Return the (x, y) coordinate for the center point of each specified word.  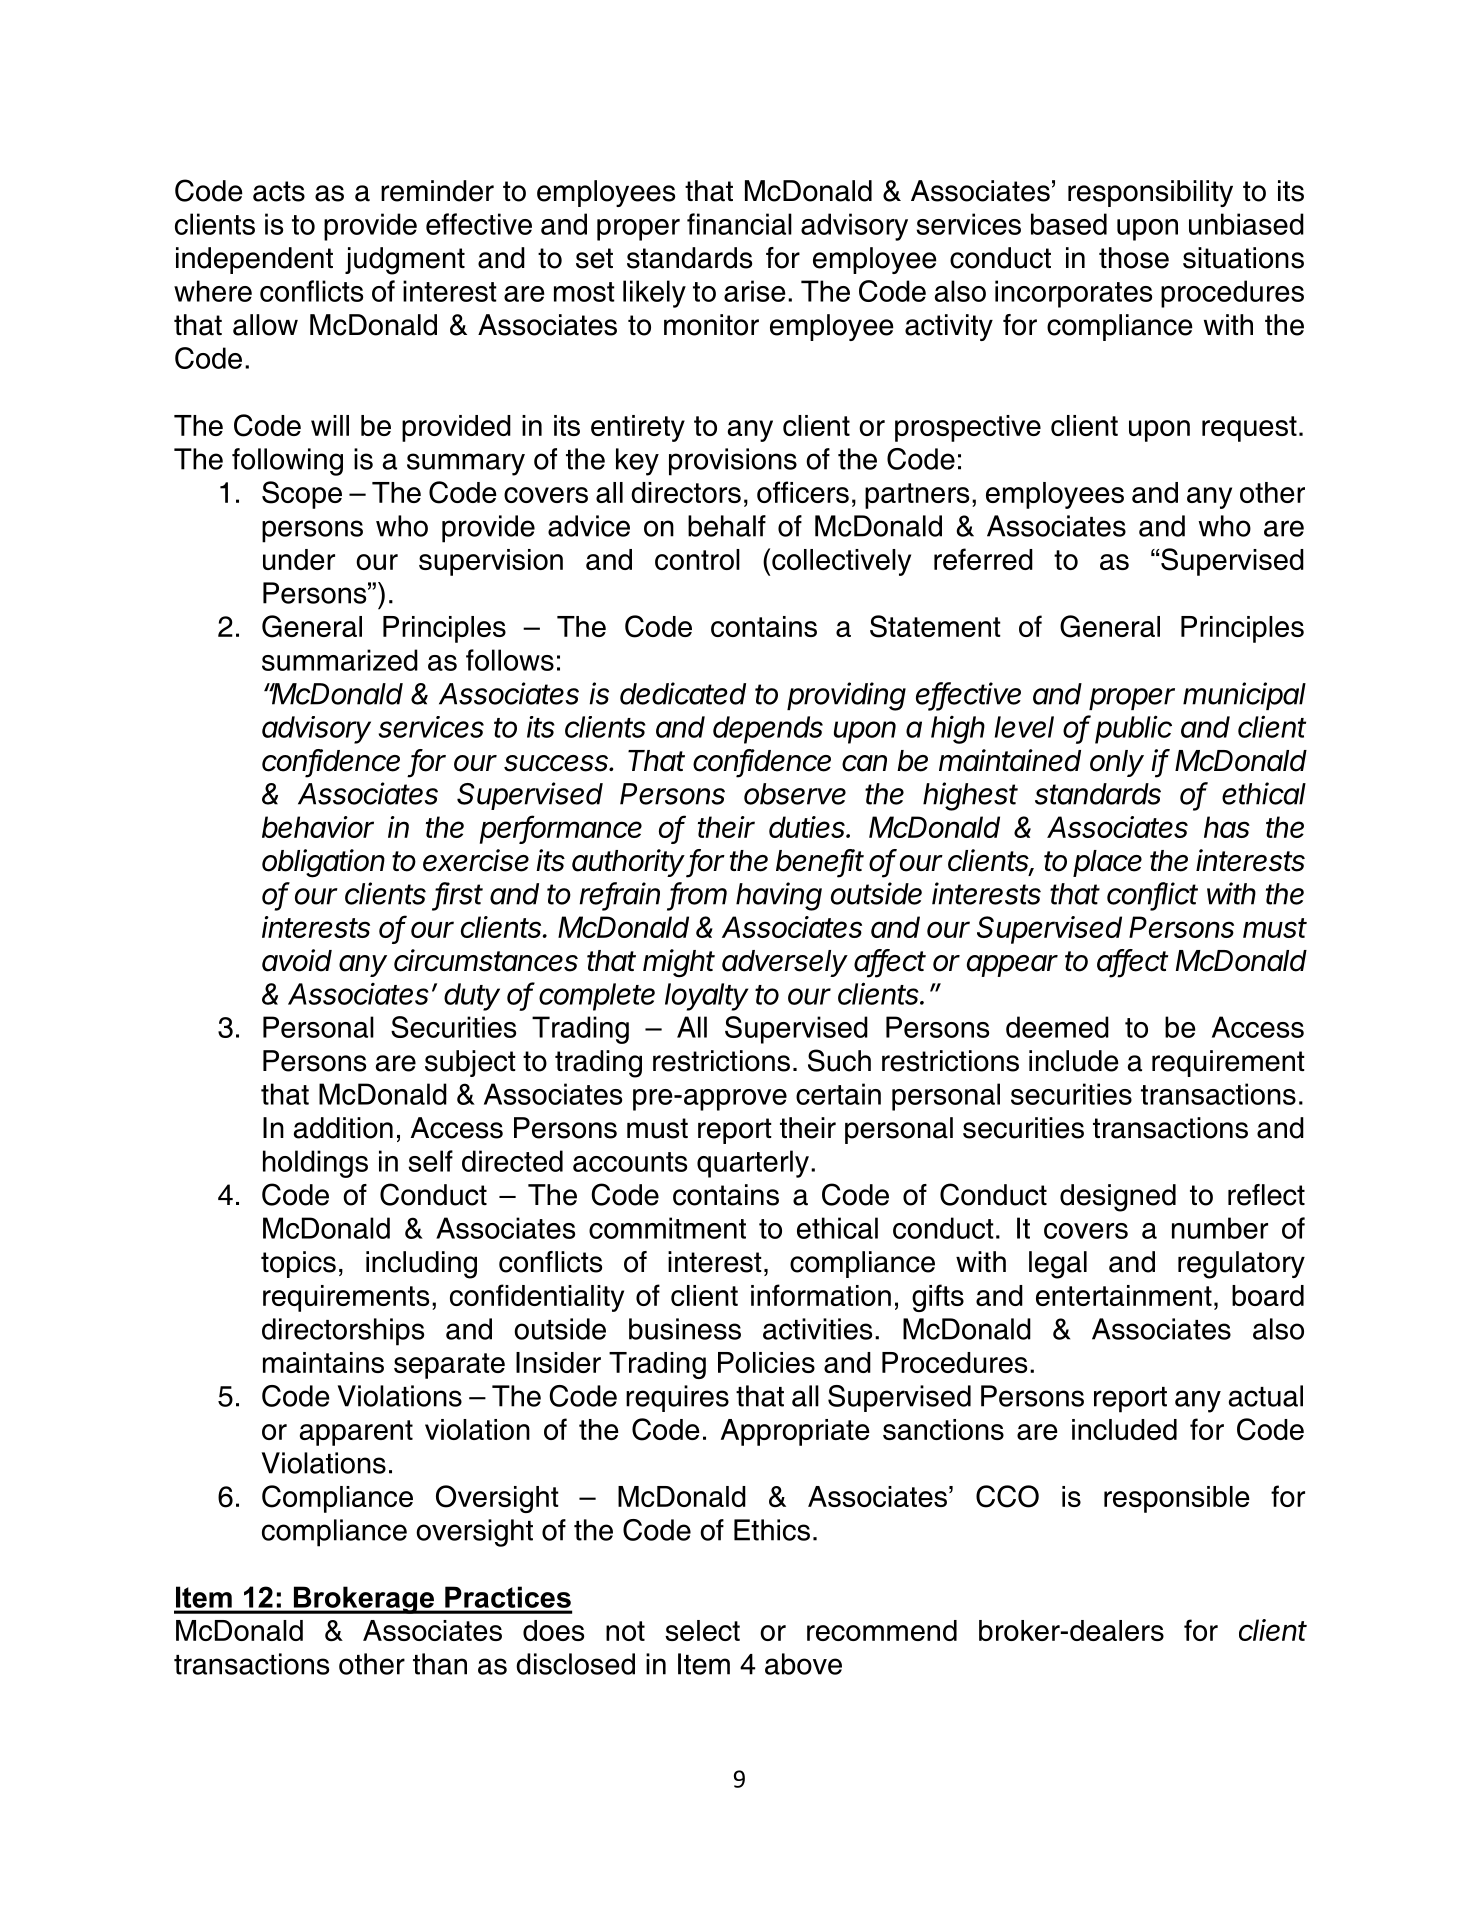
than (440, 1664)
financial (739, 224)
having (779, 896)
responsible (1177, 1499)
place (1107, 863)
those (1134, 258)
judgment (405, 261)
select (702, 1630)
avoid (297, 960)
